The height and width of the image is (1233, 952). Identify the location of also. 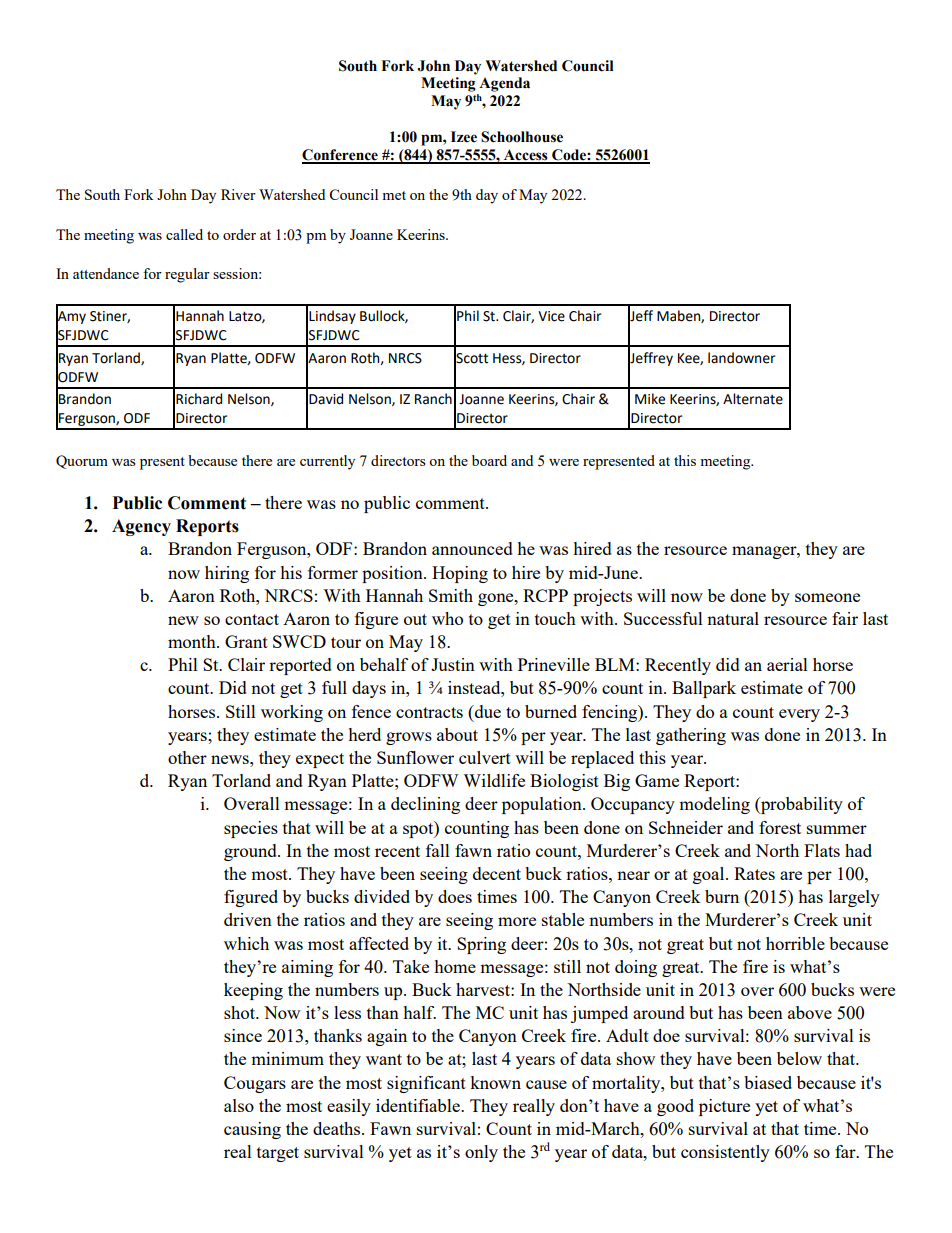
(239, 1105).
